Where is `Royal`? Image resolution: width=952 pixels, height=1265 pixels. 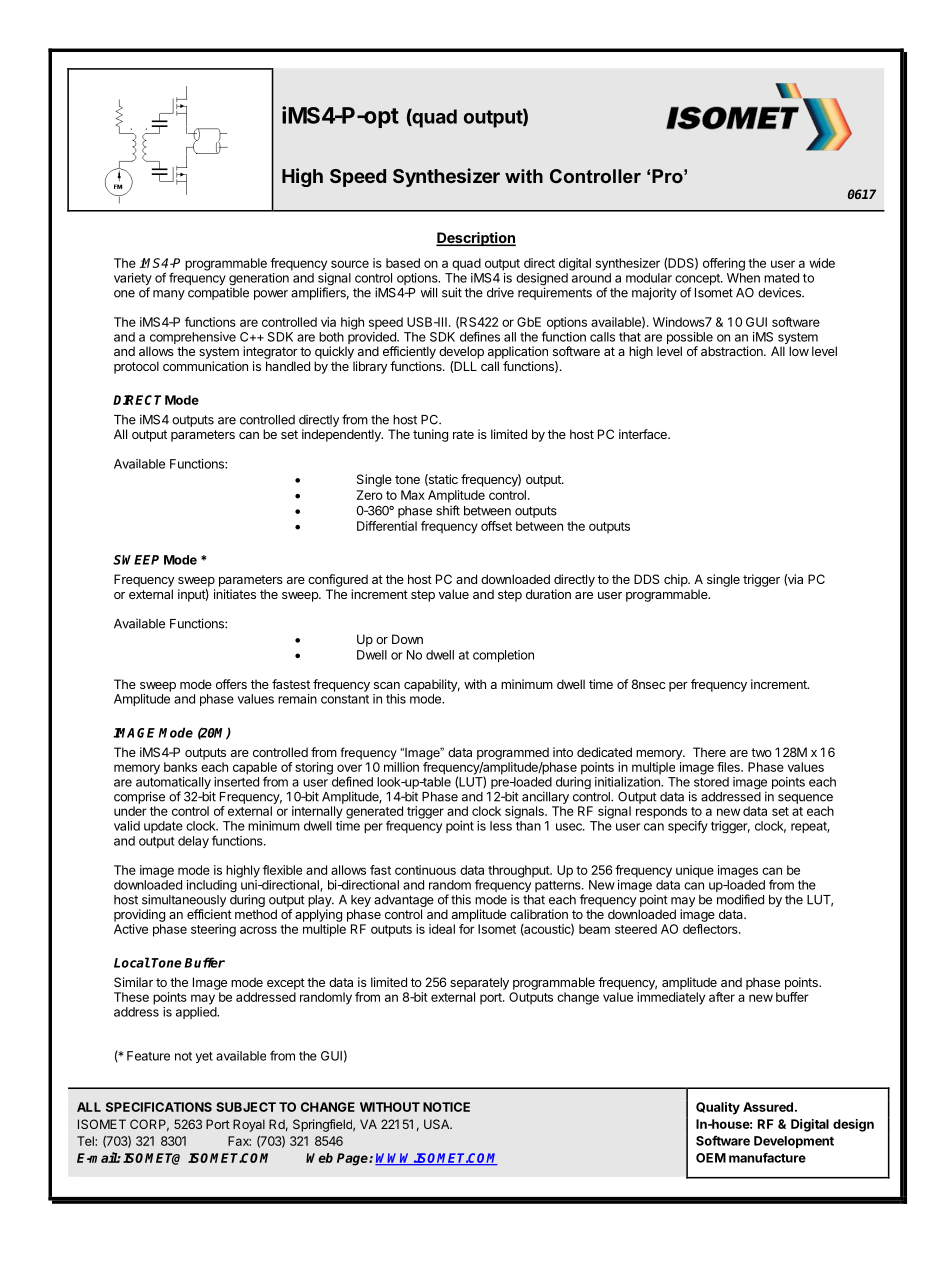 Royal is located at coordinates (249, 1125).
